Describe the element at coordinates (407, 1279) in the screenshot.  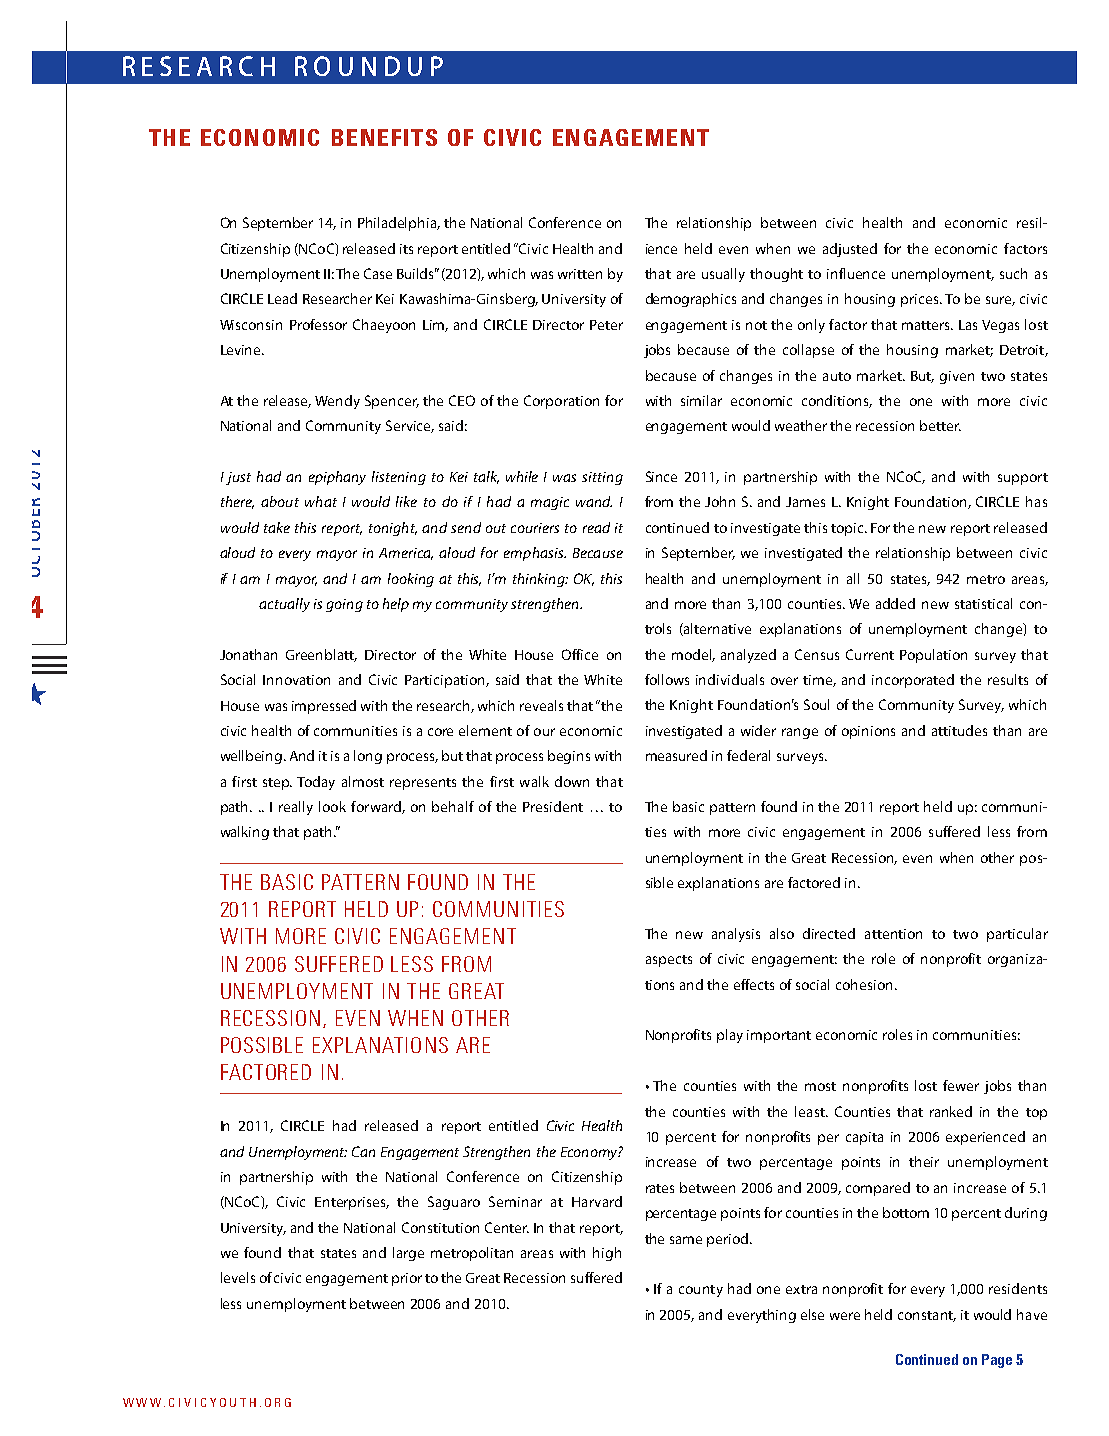
I see `prior` at that location.
